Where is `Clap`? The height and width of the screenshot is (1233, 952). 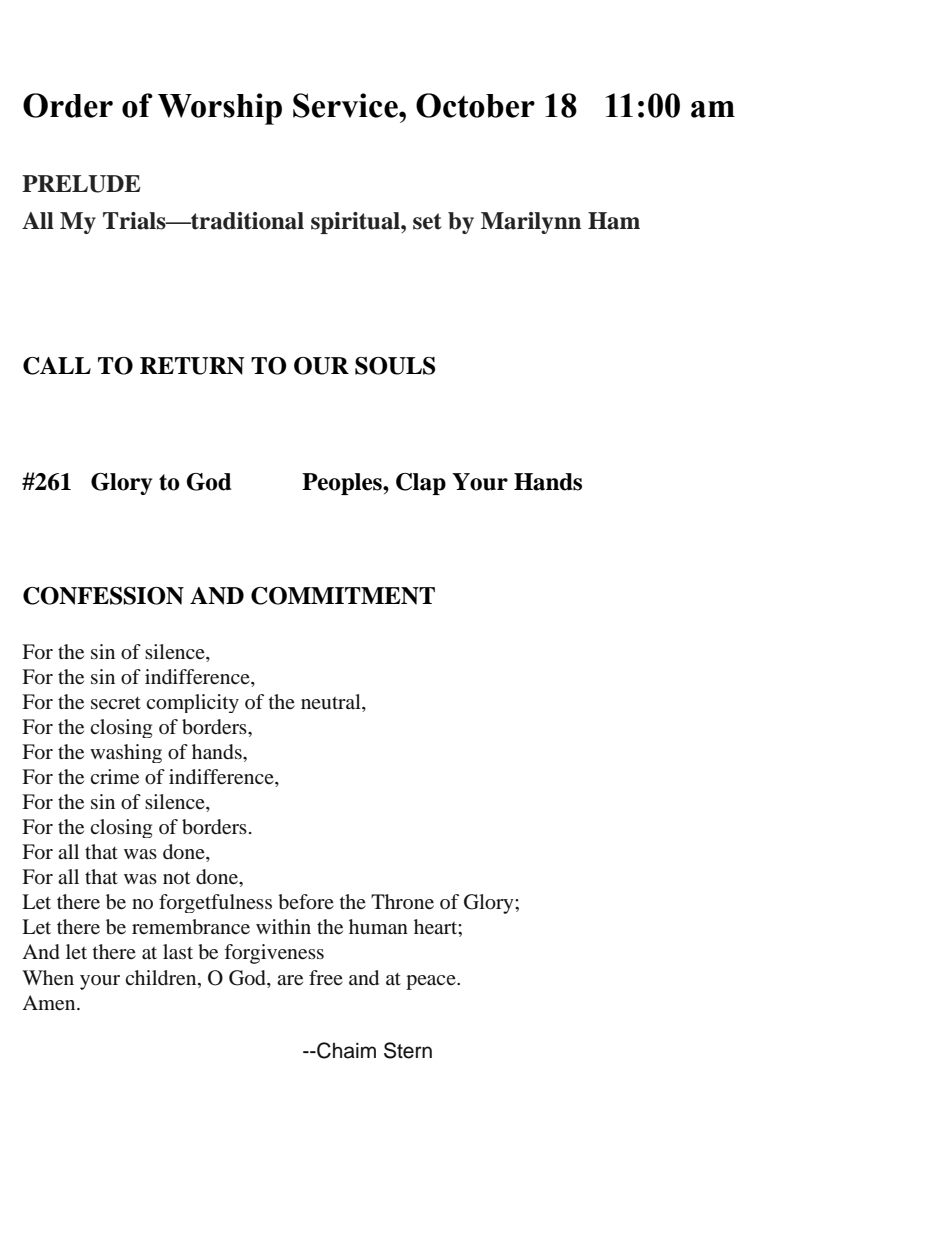
Clap is located at coordinates (421, 484).
